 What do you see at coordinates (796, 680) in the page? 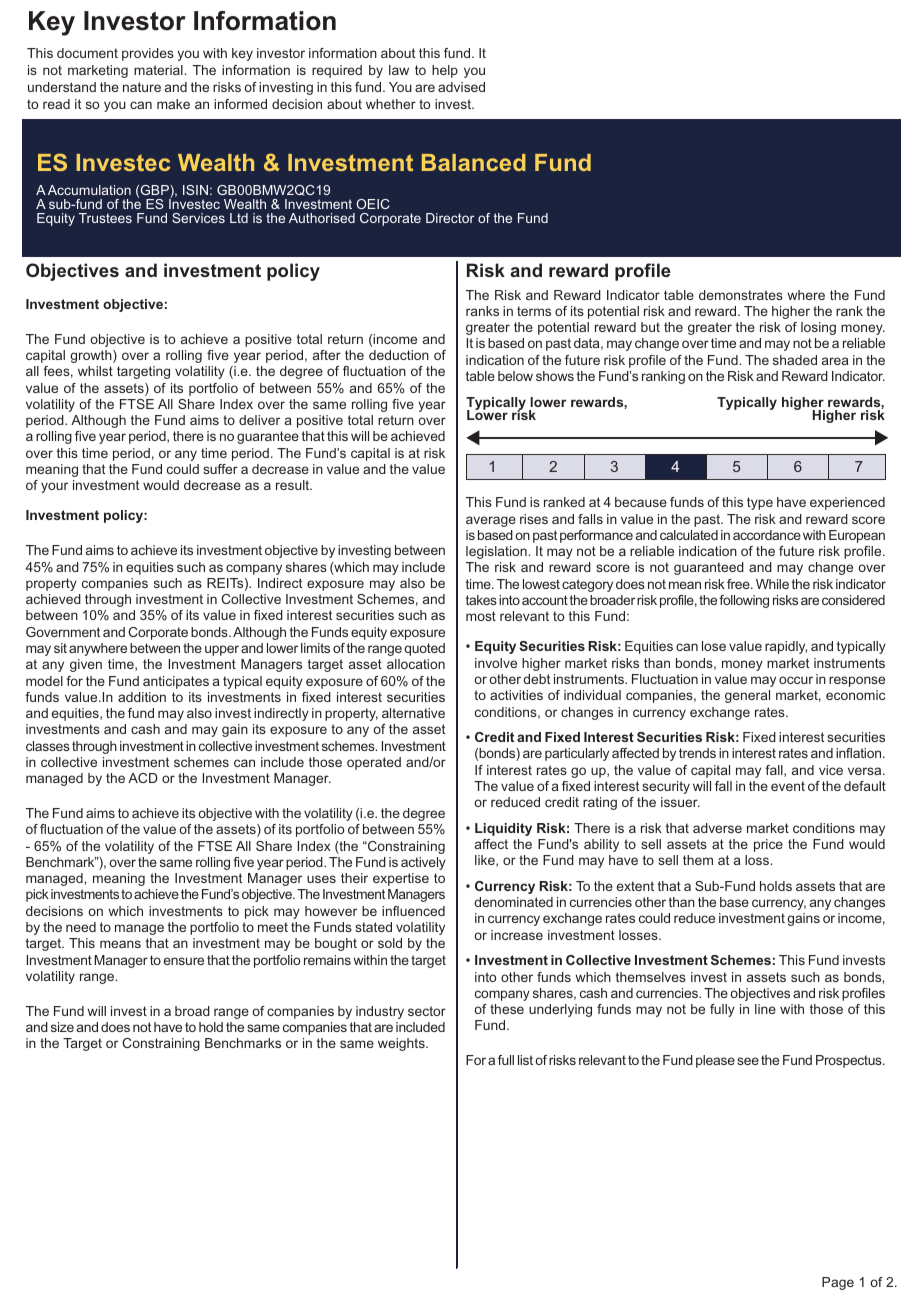
I see `occur` at bounding box center [796, 680].
